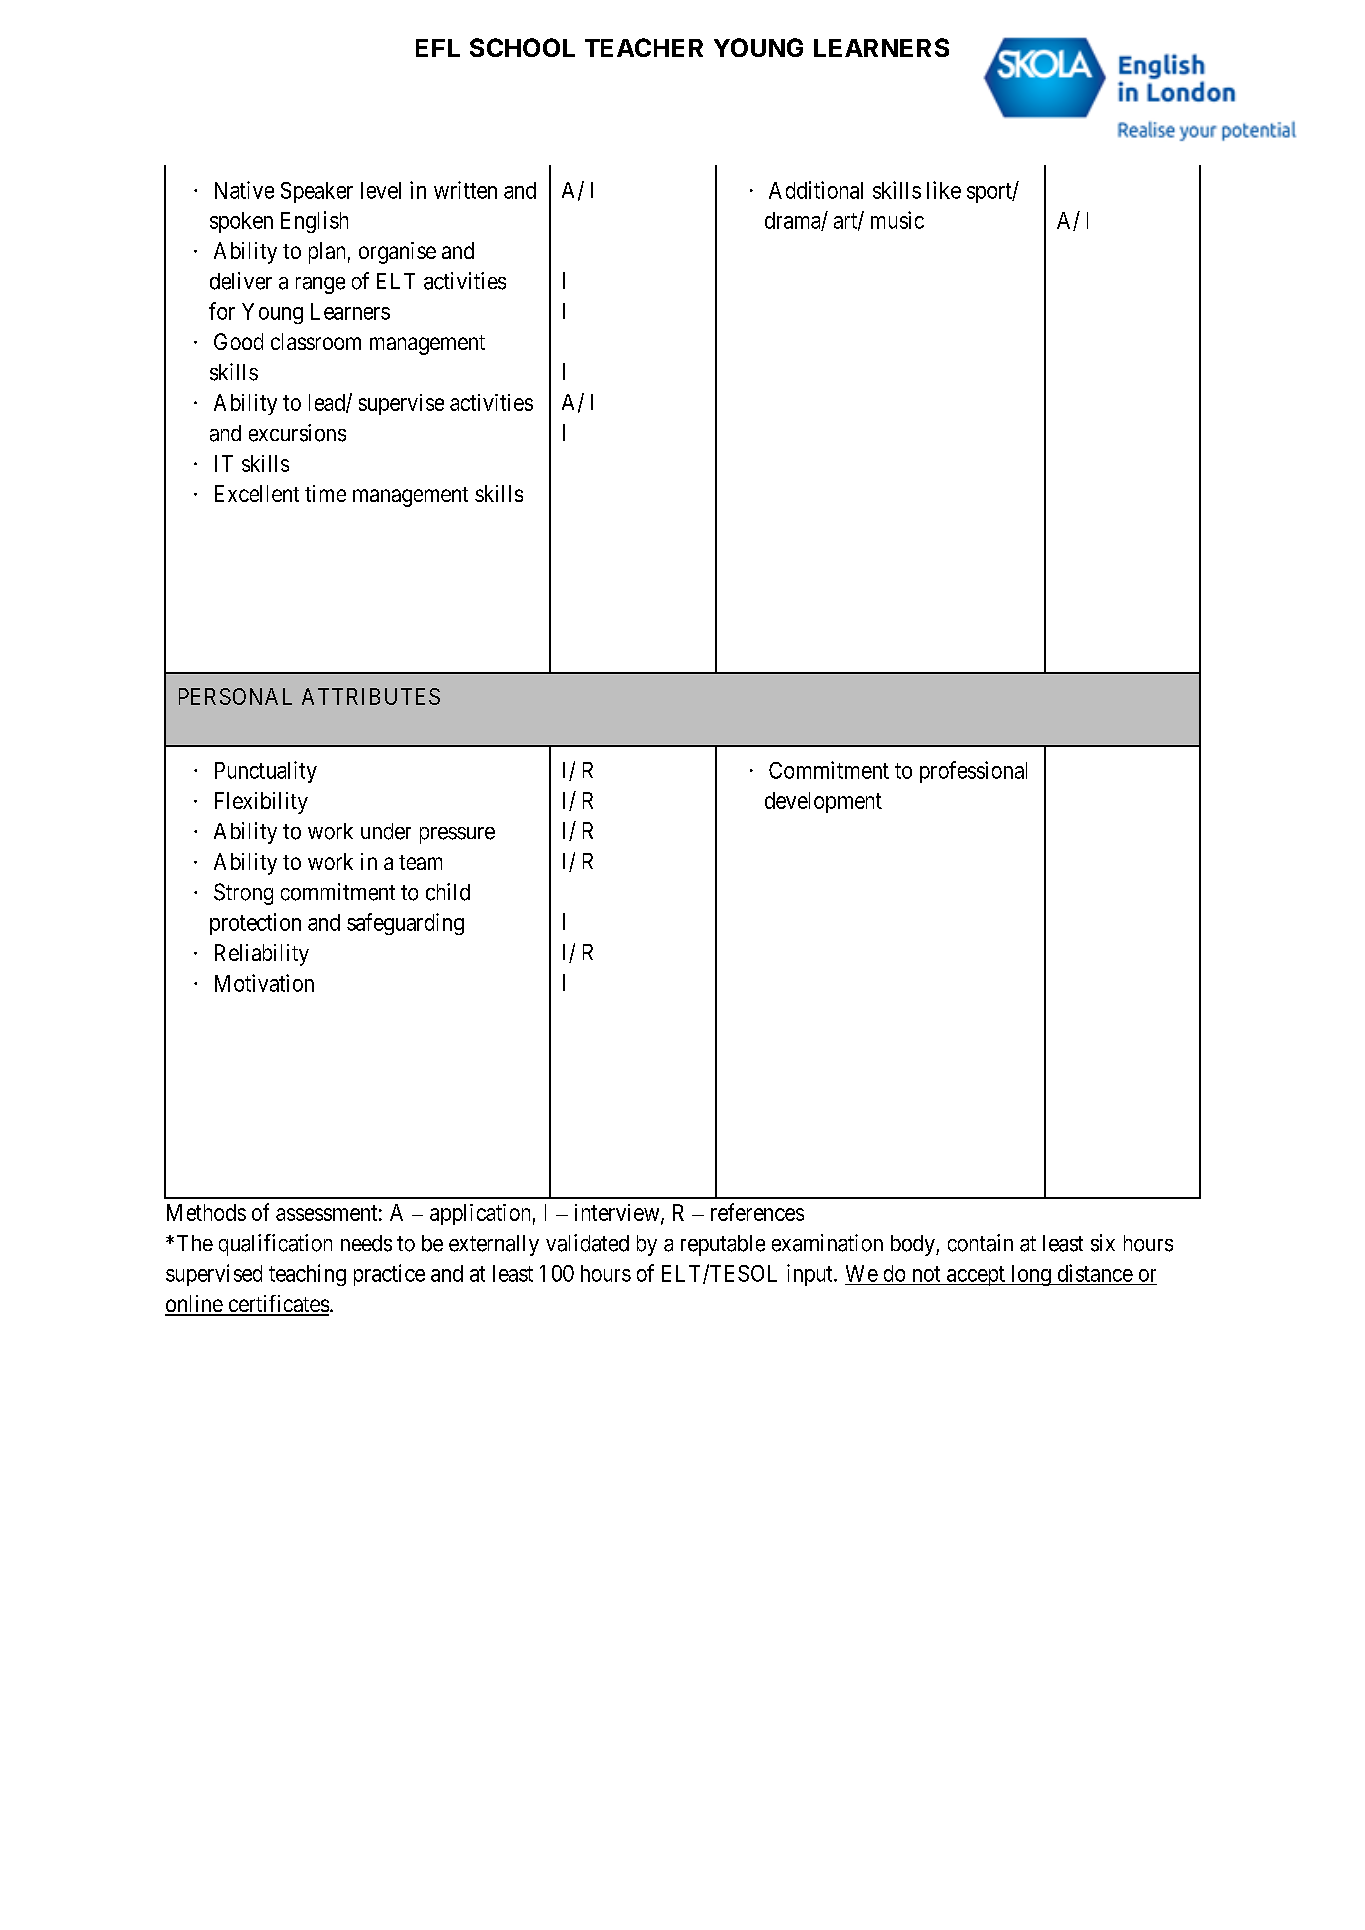 Image resolution: width=1365 pixels, height=1930 pixels. Describe the element at coordinates (973, 772) in the image. I see `professional` at that location.
